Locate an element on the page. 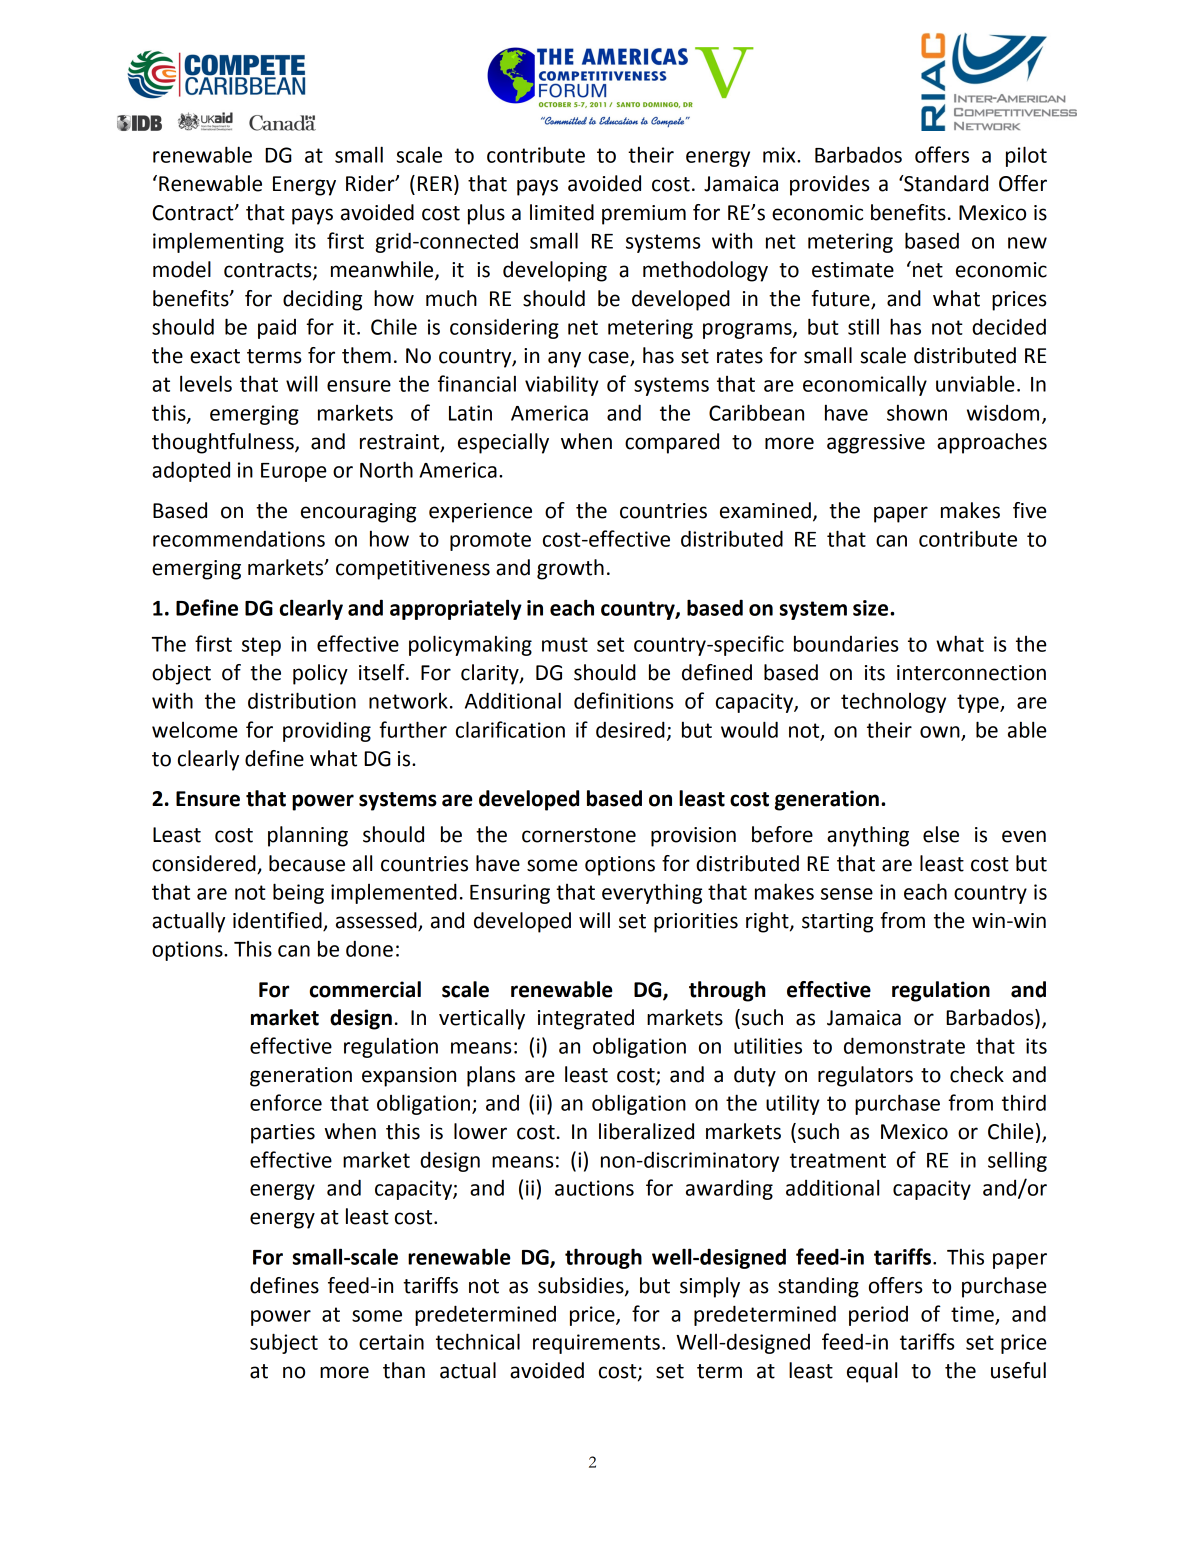  enforce is located at coordinates (286, 1102).
